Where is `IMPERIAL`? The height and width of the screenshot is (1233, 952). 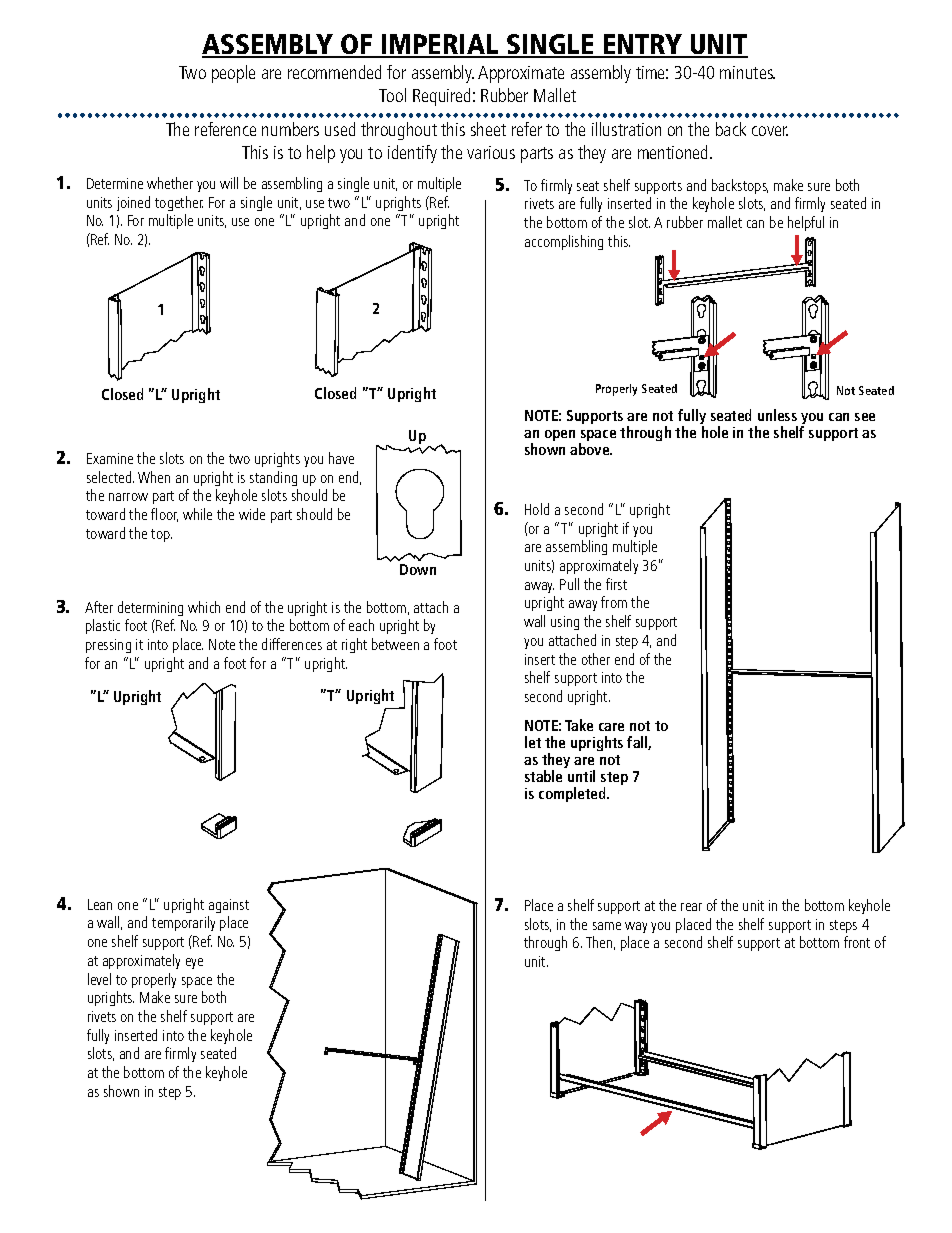
IMPERIAL is located at coordinates (440, 45).
